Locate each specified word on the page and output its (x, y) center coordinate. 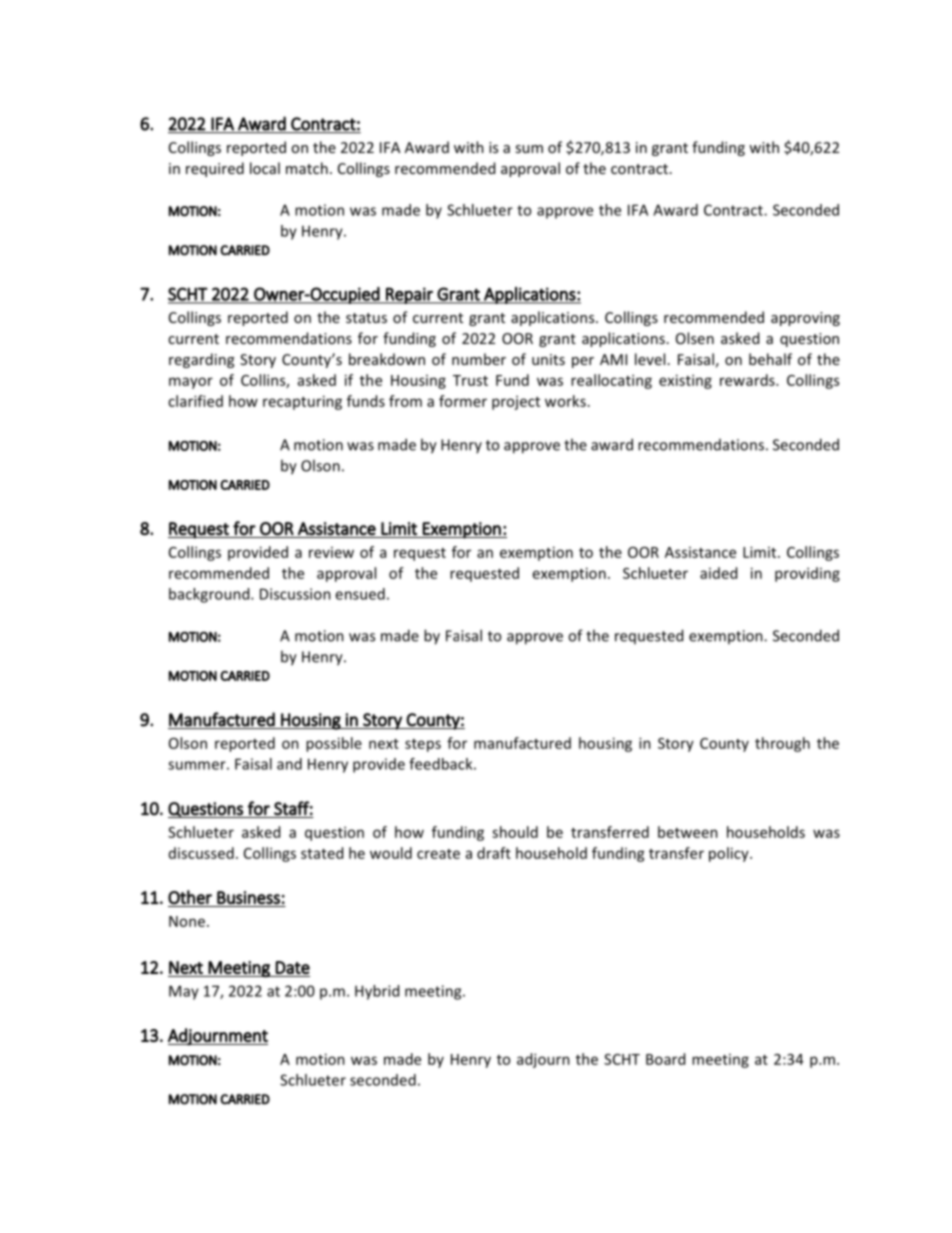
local (265, 168)
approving (805, 319)
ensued (360, 594)
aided (718, 573)
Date (292, 967)
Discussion (295, 594)
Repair (409, 295)
